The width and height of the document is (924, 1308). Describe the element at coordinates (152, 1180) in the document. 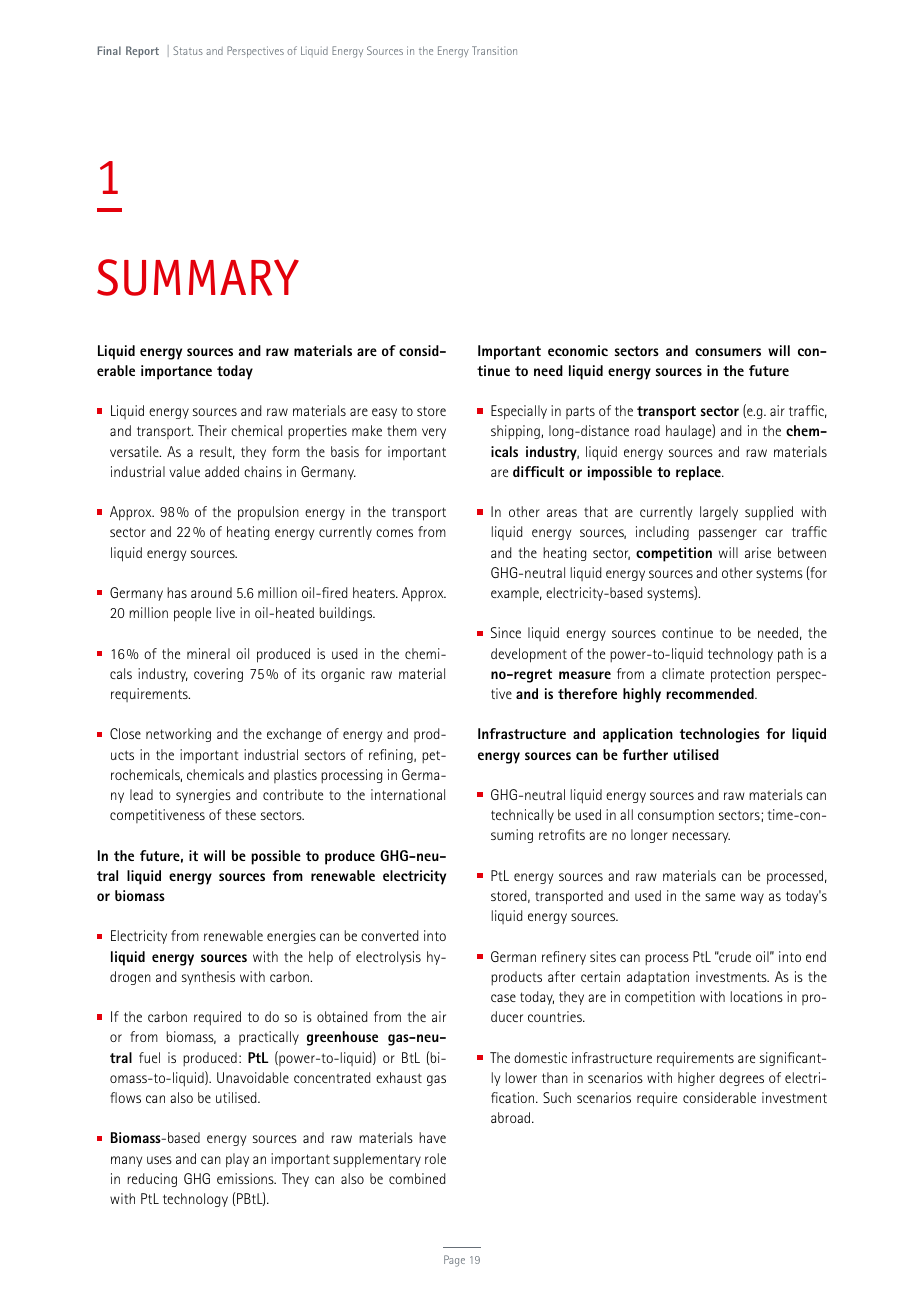

I see `reducing` at that location.
